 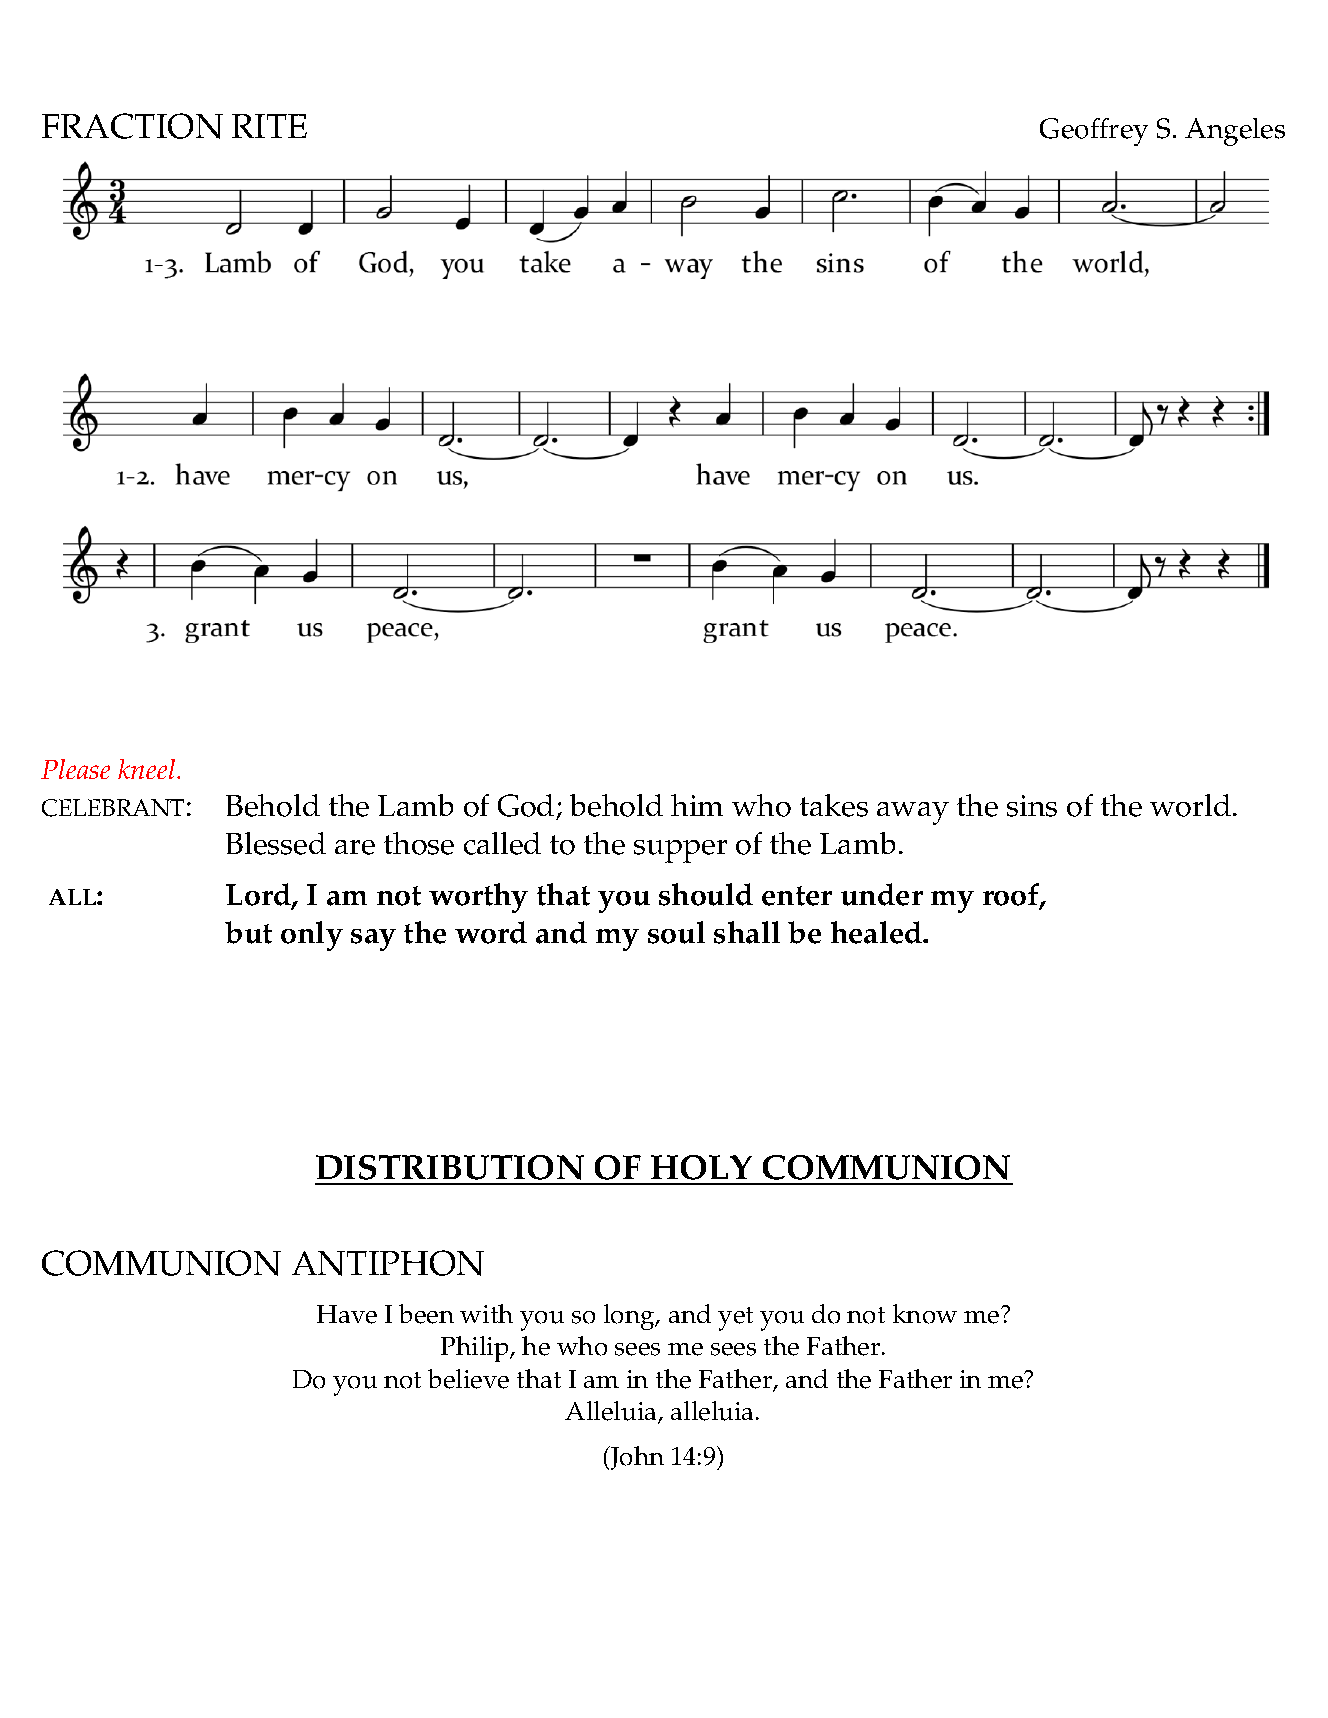 I want to click on healed, so click(x=878, y=932).
